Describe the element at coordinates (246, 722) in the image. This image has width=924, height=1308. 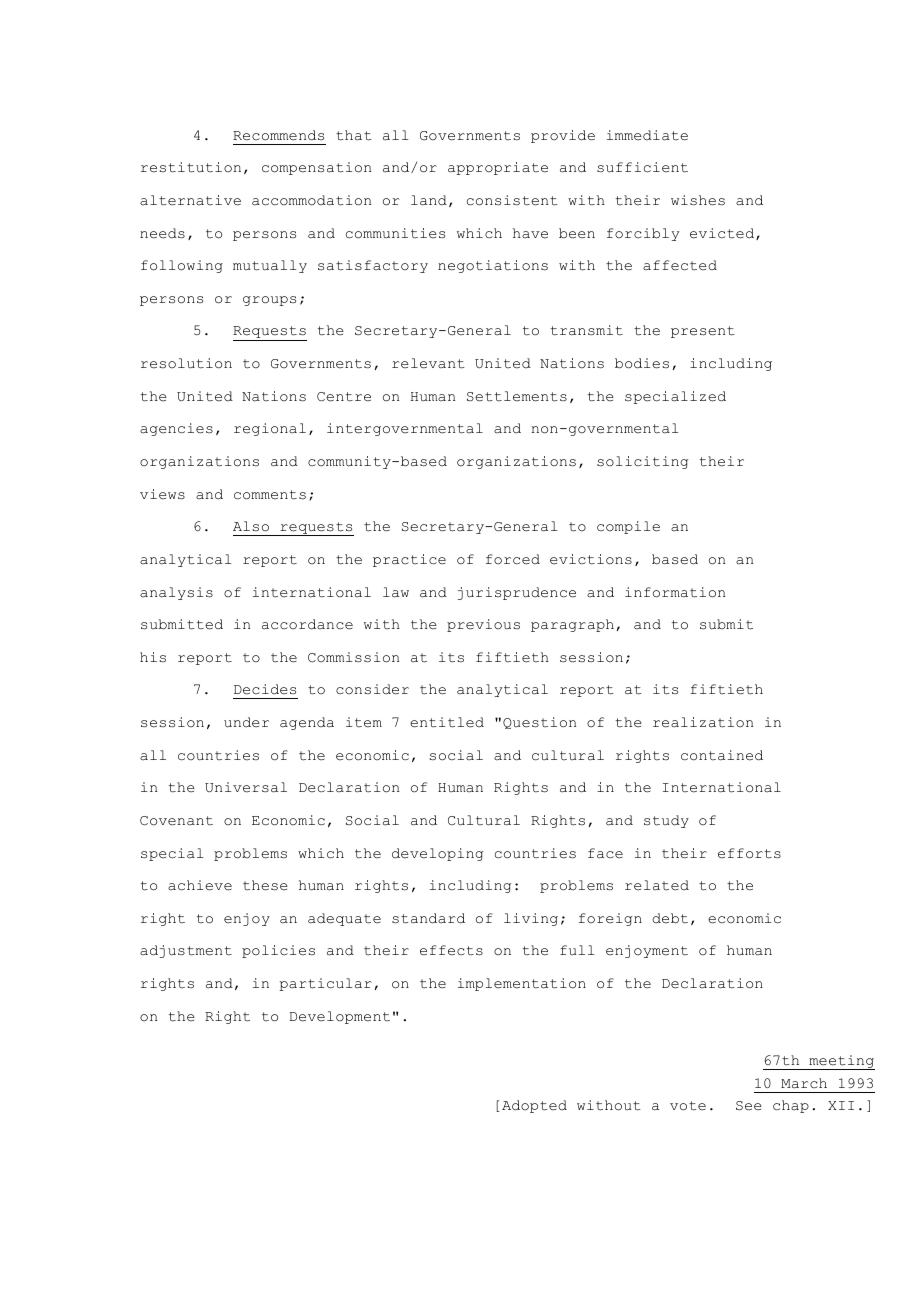
I see `under` at that location.
